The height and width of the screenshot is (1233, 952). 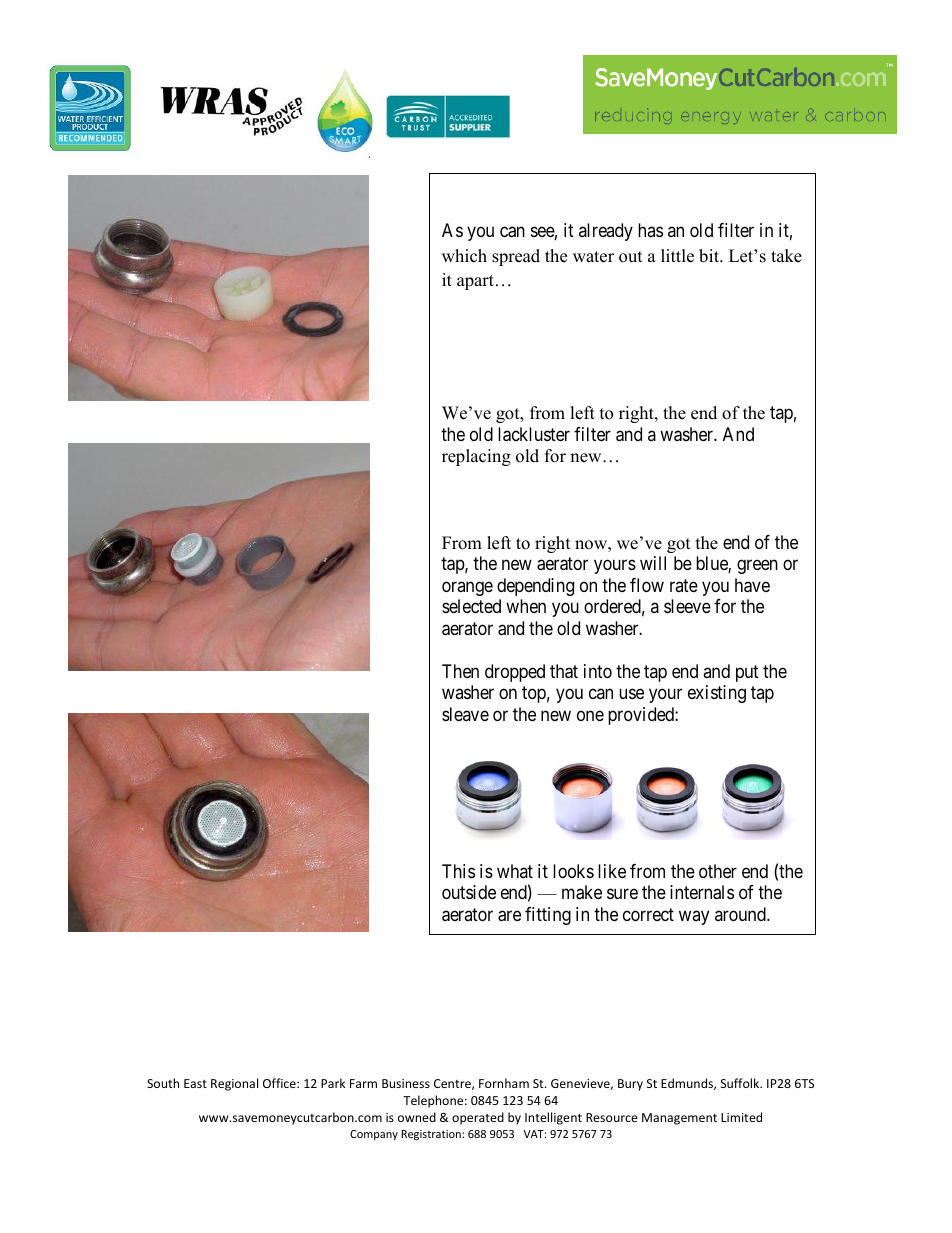 What do you see at coordinates (464, 256) in the screenshot?
I see `which` at bounding box center [464, 256].
